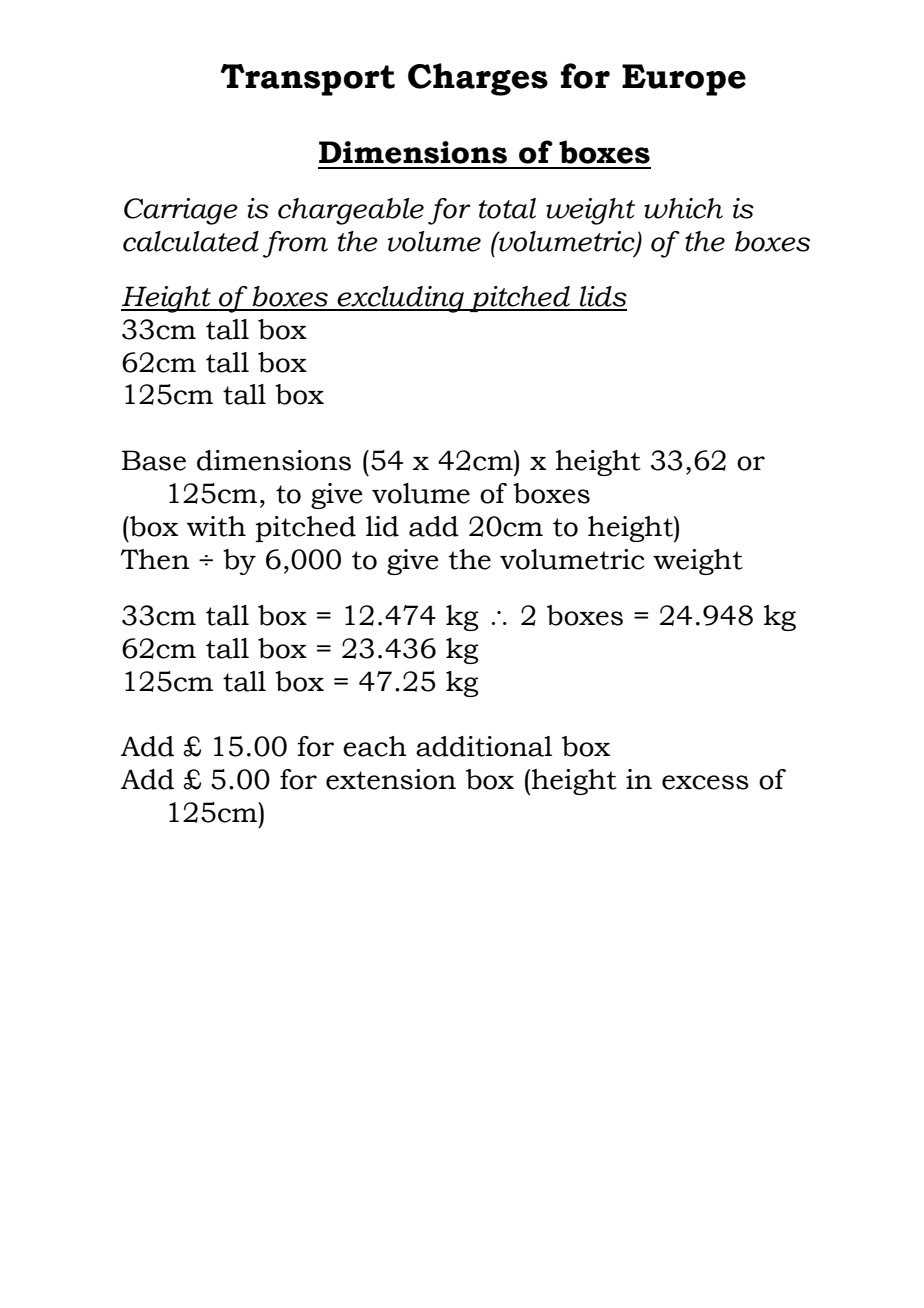 Image resolution: width=924 pixels, height=1308 pixels. Describe the element at coordinates (191, 241) in the screenshot. I see `calculated` at that location.
